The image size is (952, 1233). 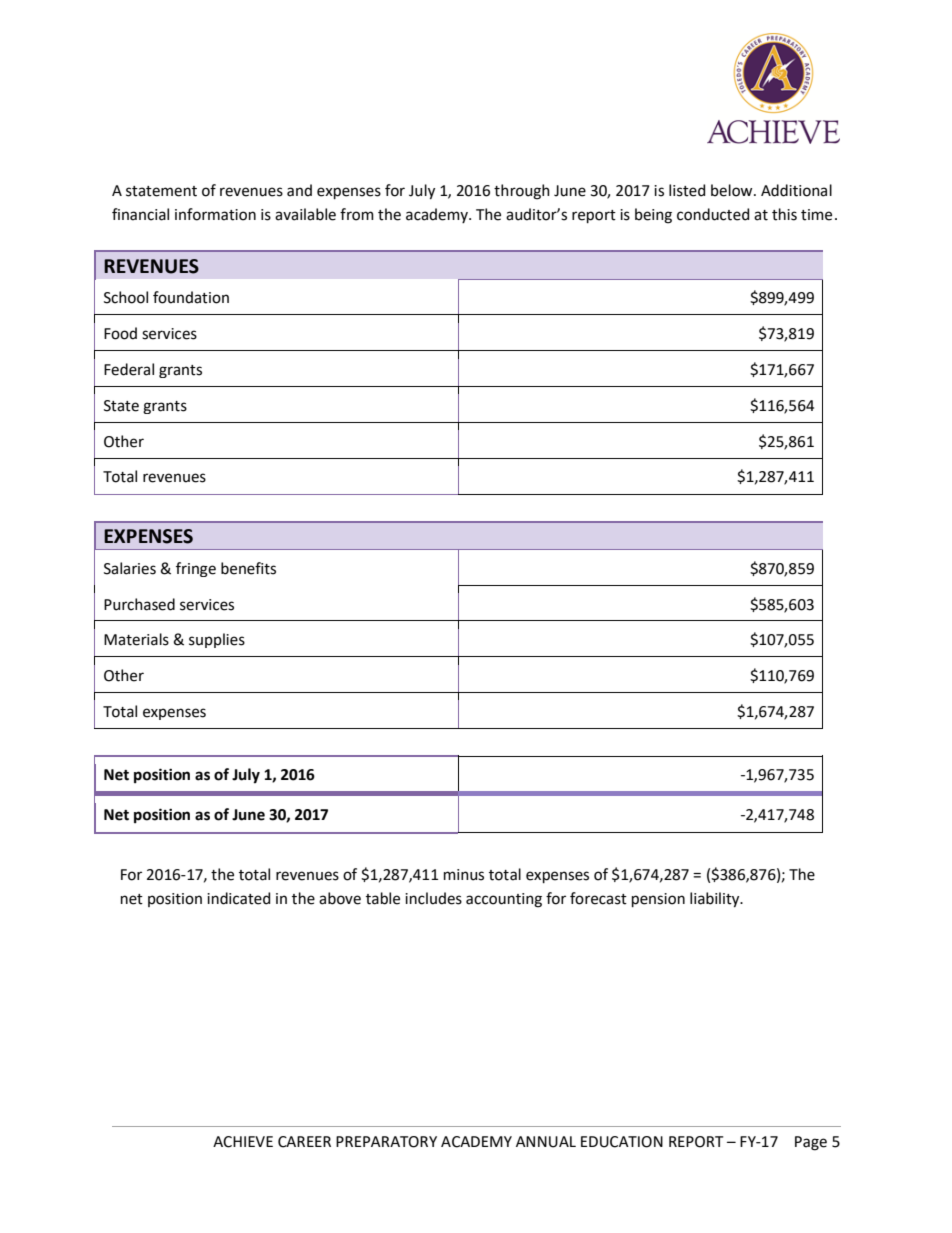 What do you see at coordinates (546, 1142) in the screenshot?
I see `ANNUAL` at bounding box center [546, 1142].
